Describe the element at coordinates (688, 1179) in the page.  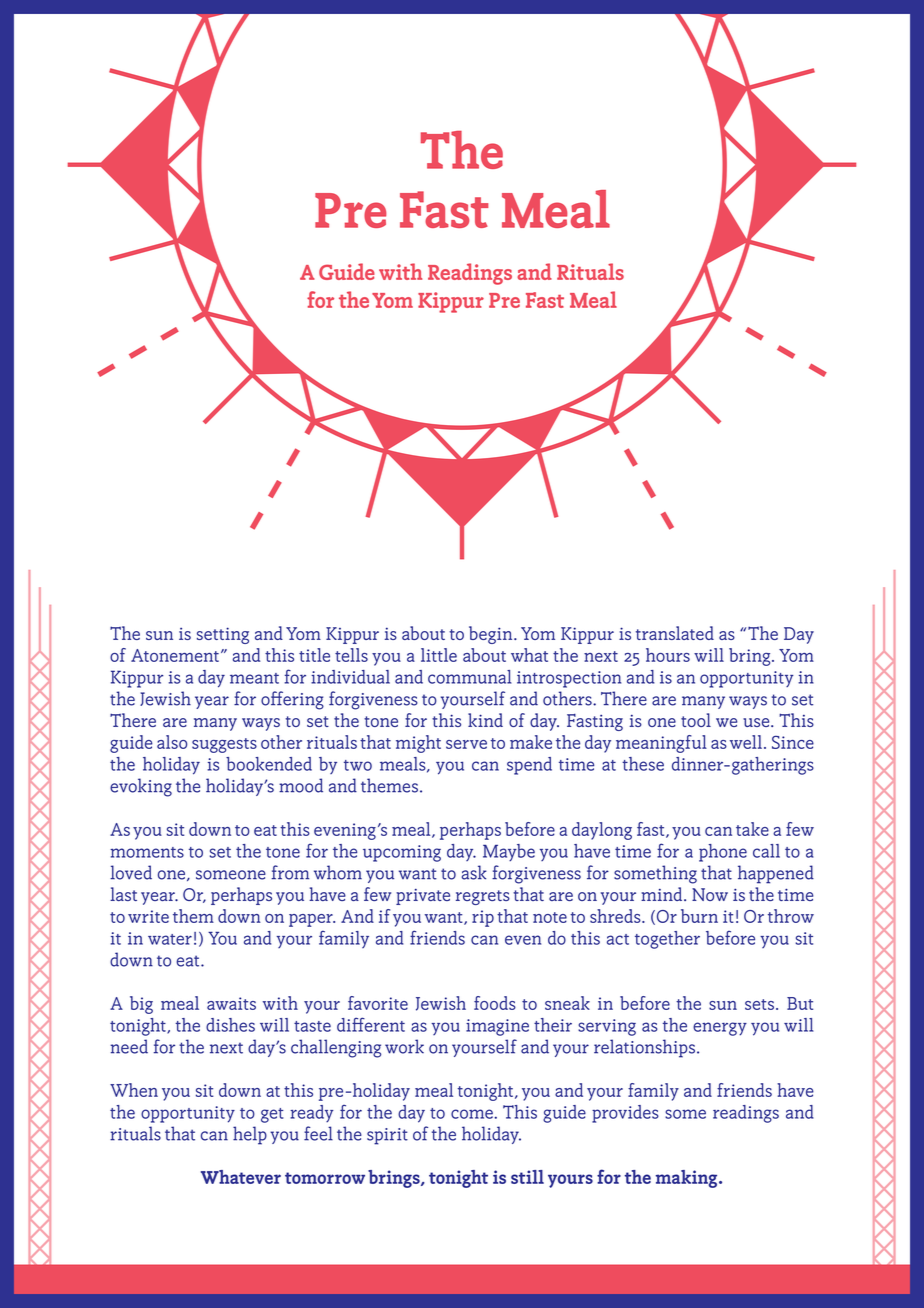
I see `making` at that location.
